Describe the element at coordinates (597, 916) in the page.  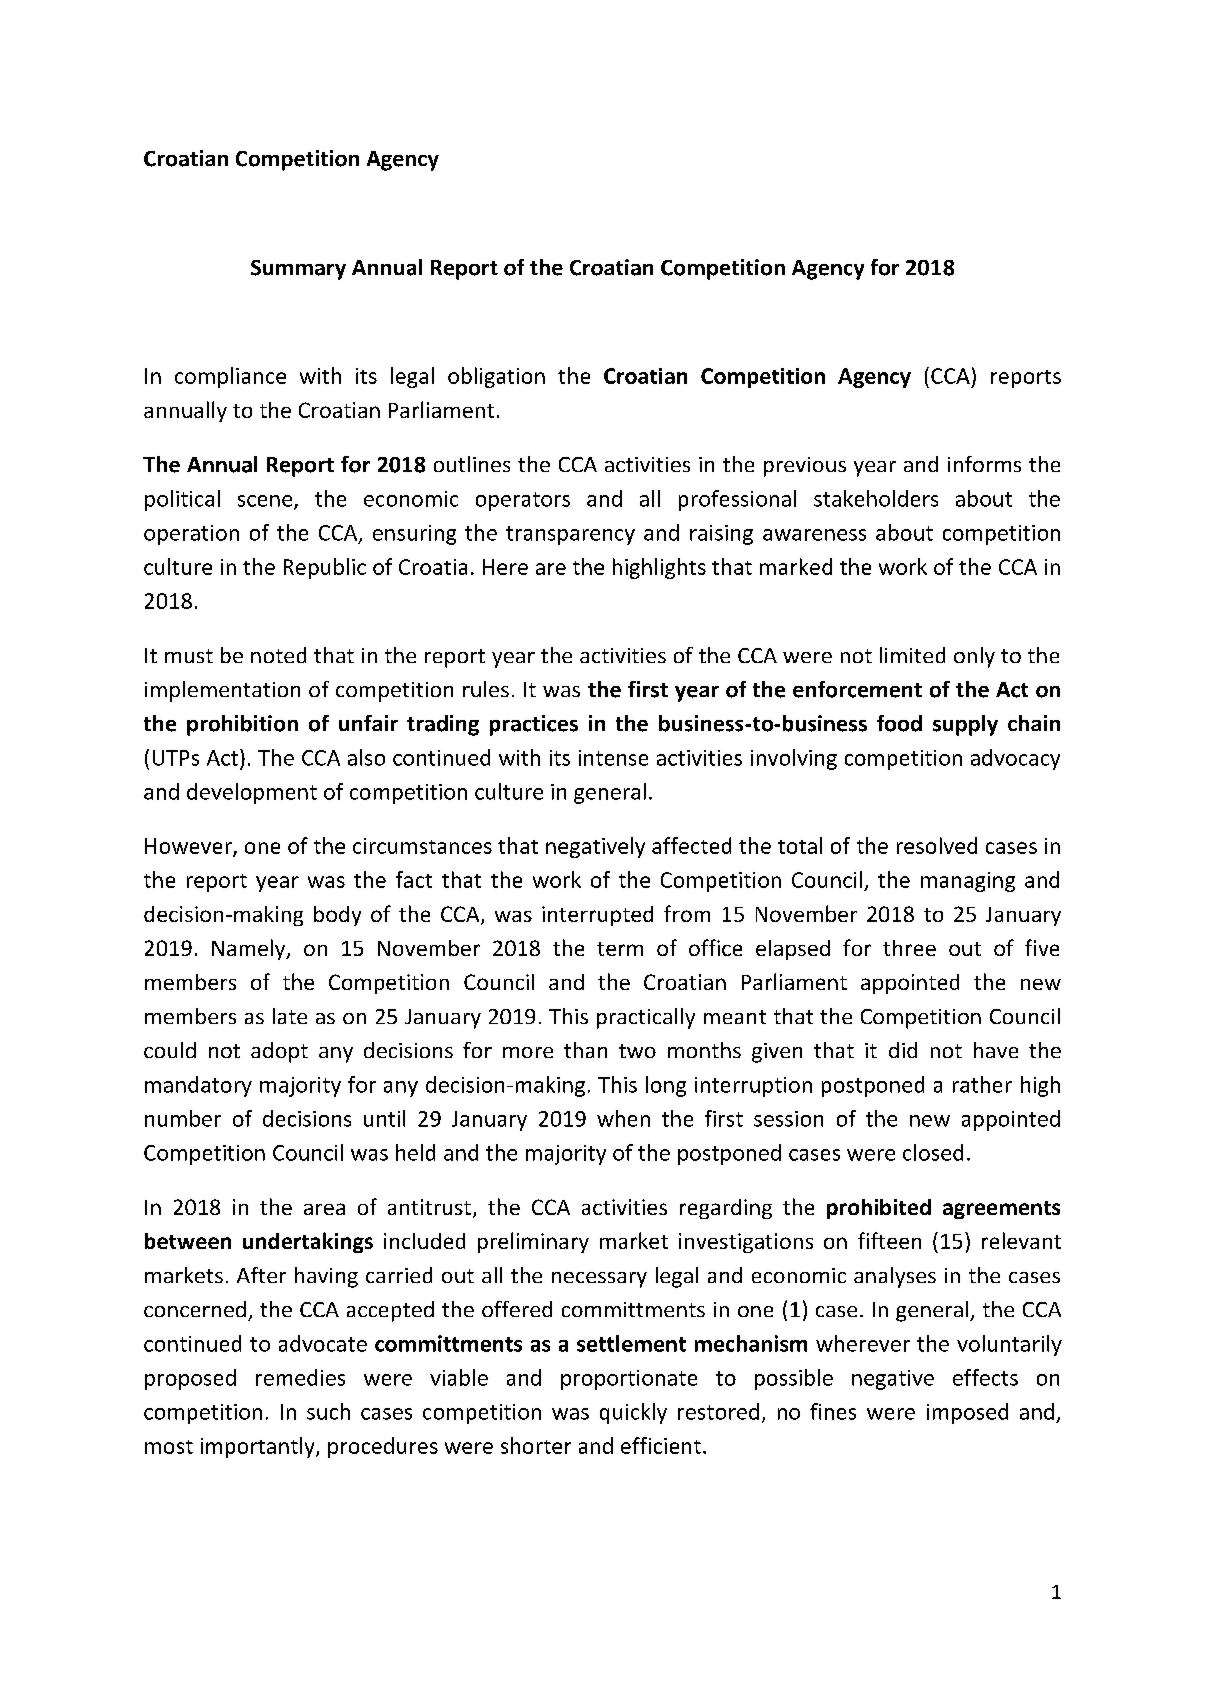
I see `interrupted` at that location.
